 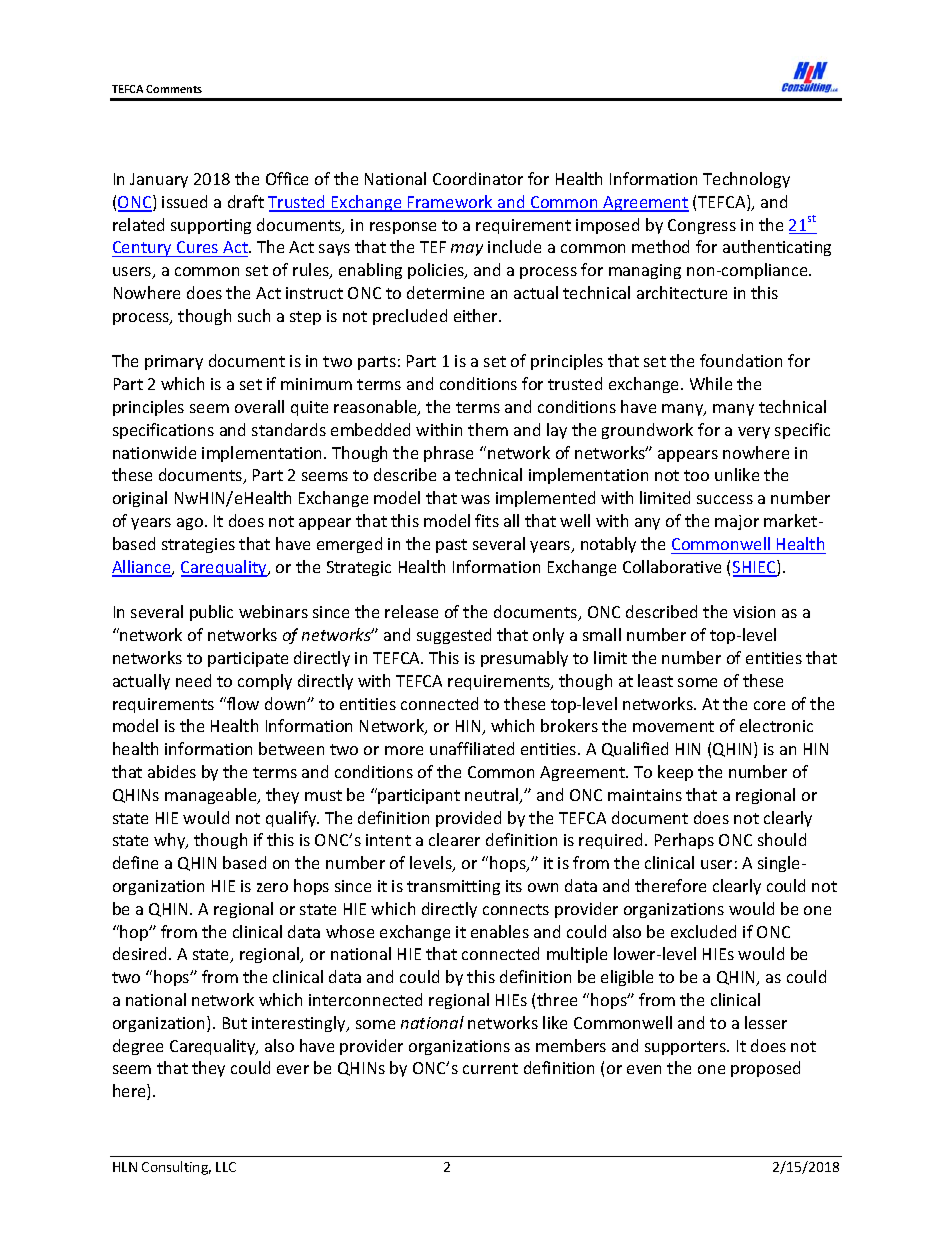 What do you see at coordinates (226, 1167) in the screenshot?
I see `LLC` at bounding box center [226, 1167].
